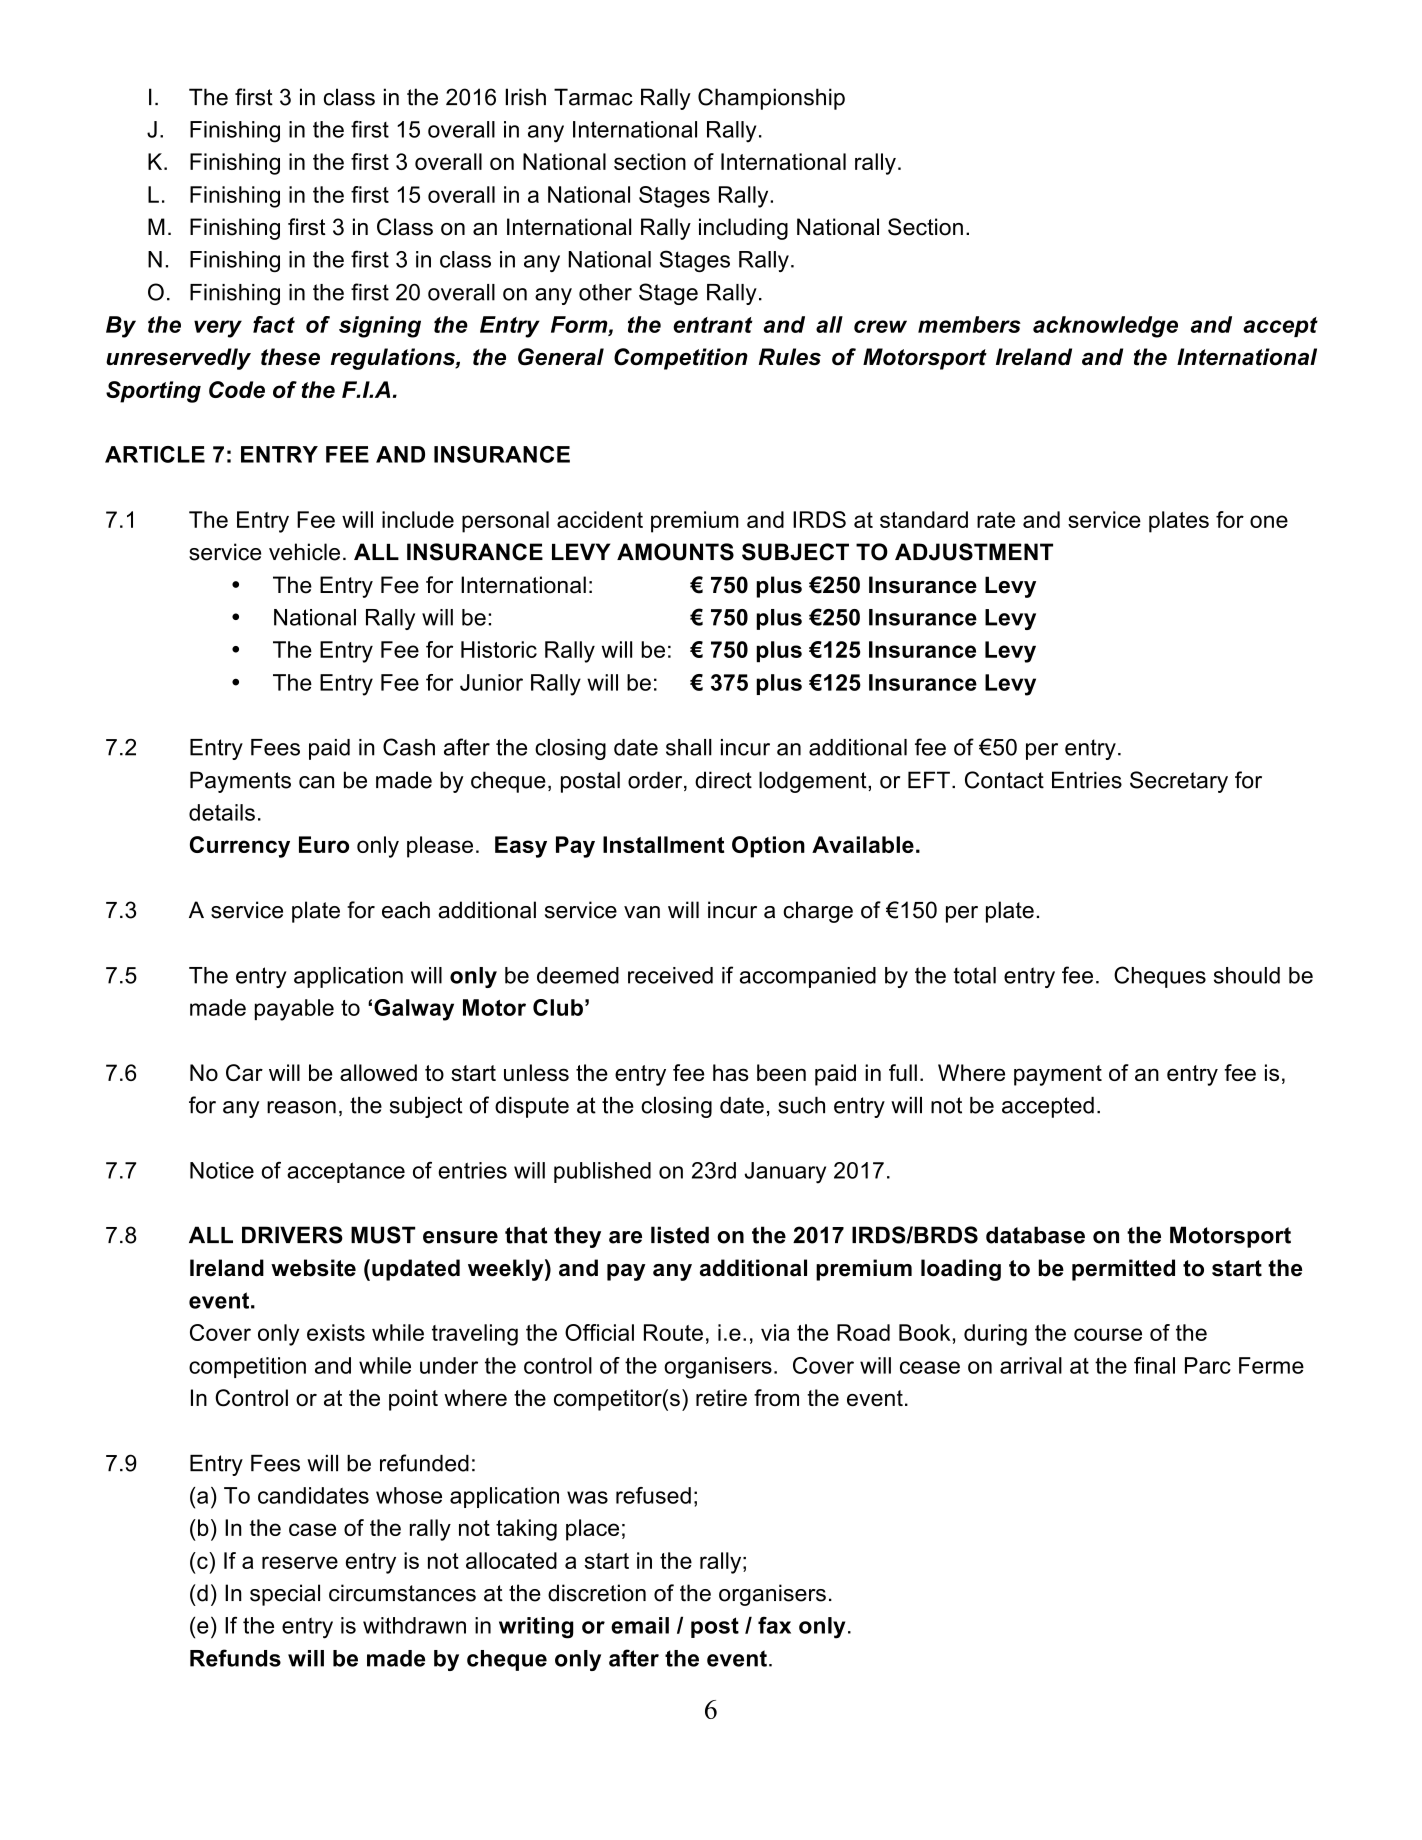 This image has height=1840, width=1422. I want to click on Euro, so click(324, 844).
